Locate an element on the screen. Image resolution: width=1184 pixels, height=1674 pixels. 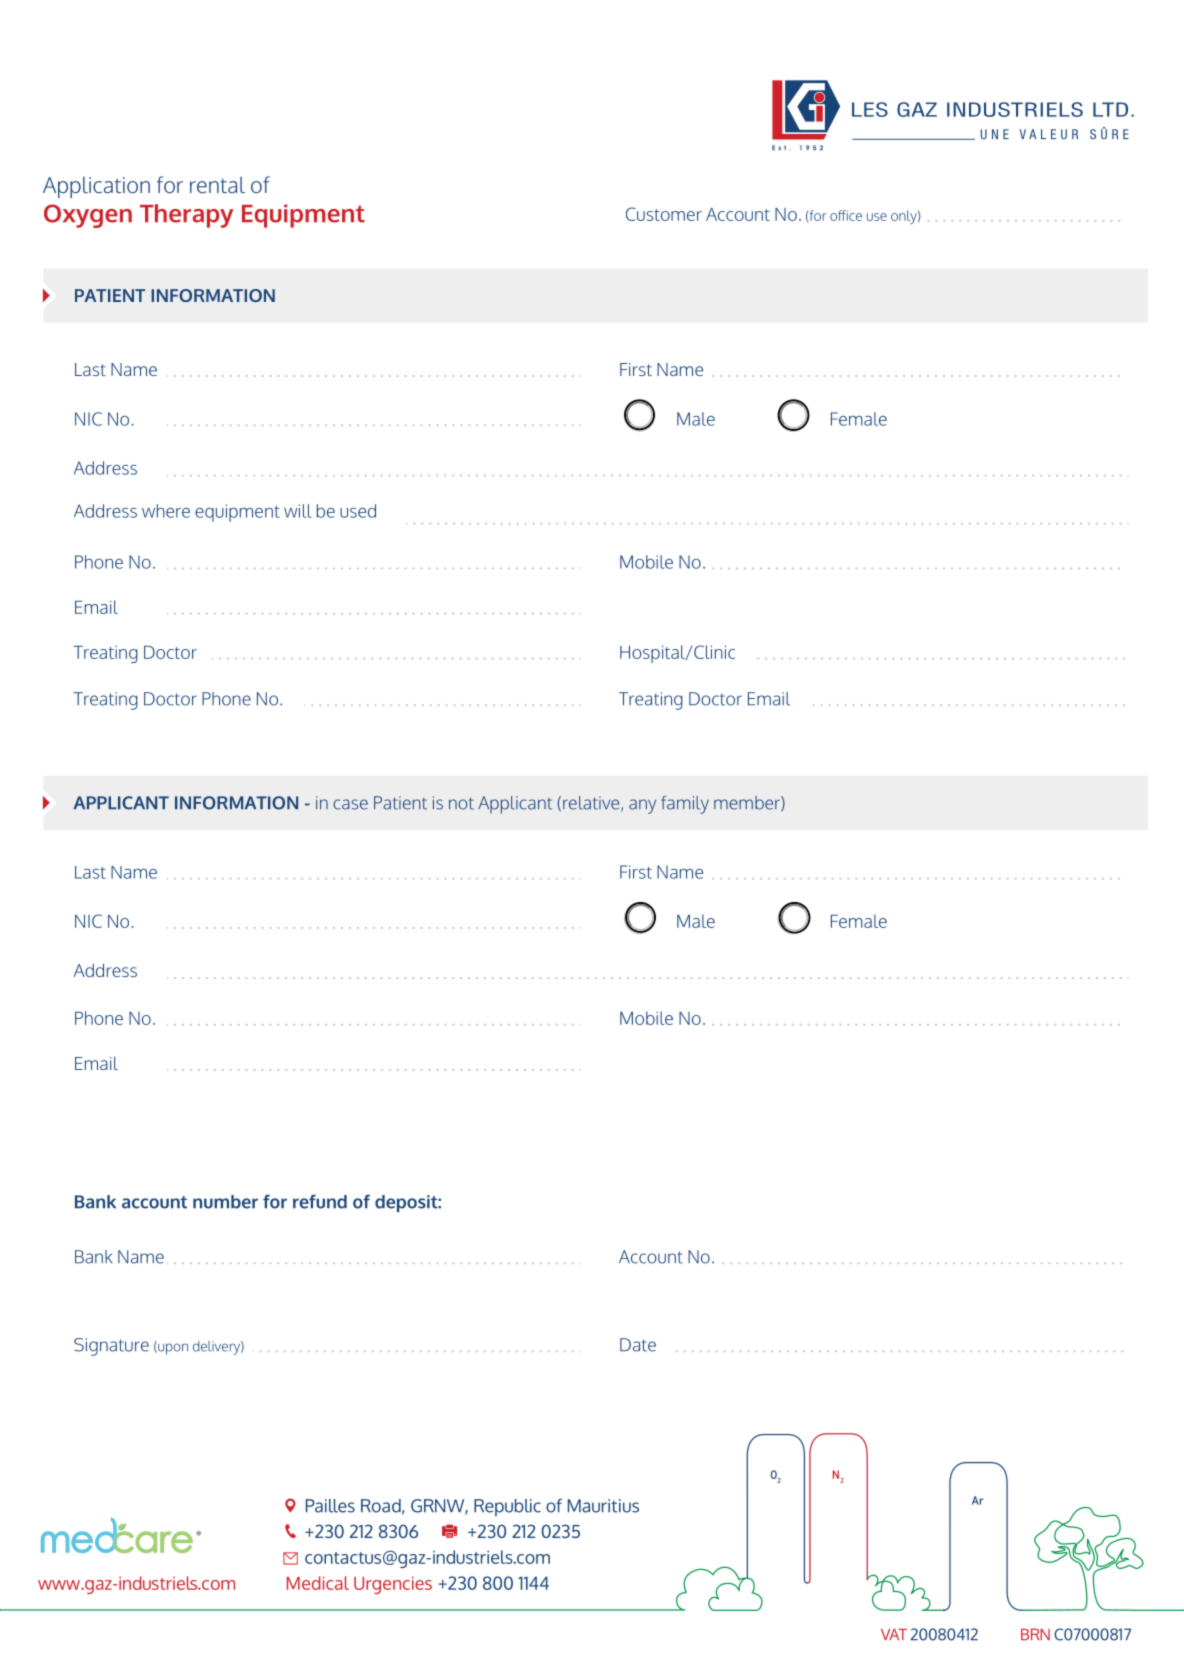
Date is located at coordinates (638, 1345).
